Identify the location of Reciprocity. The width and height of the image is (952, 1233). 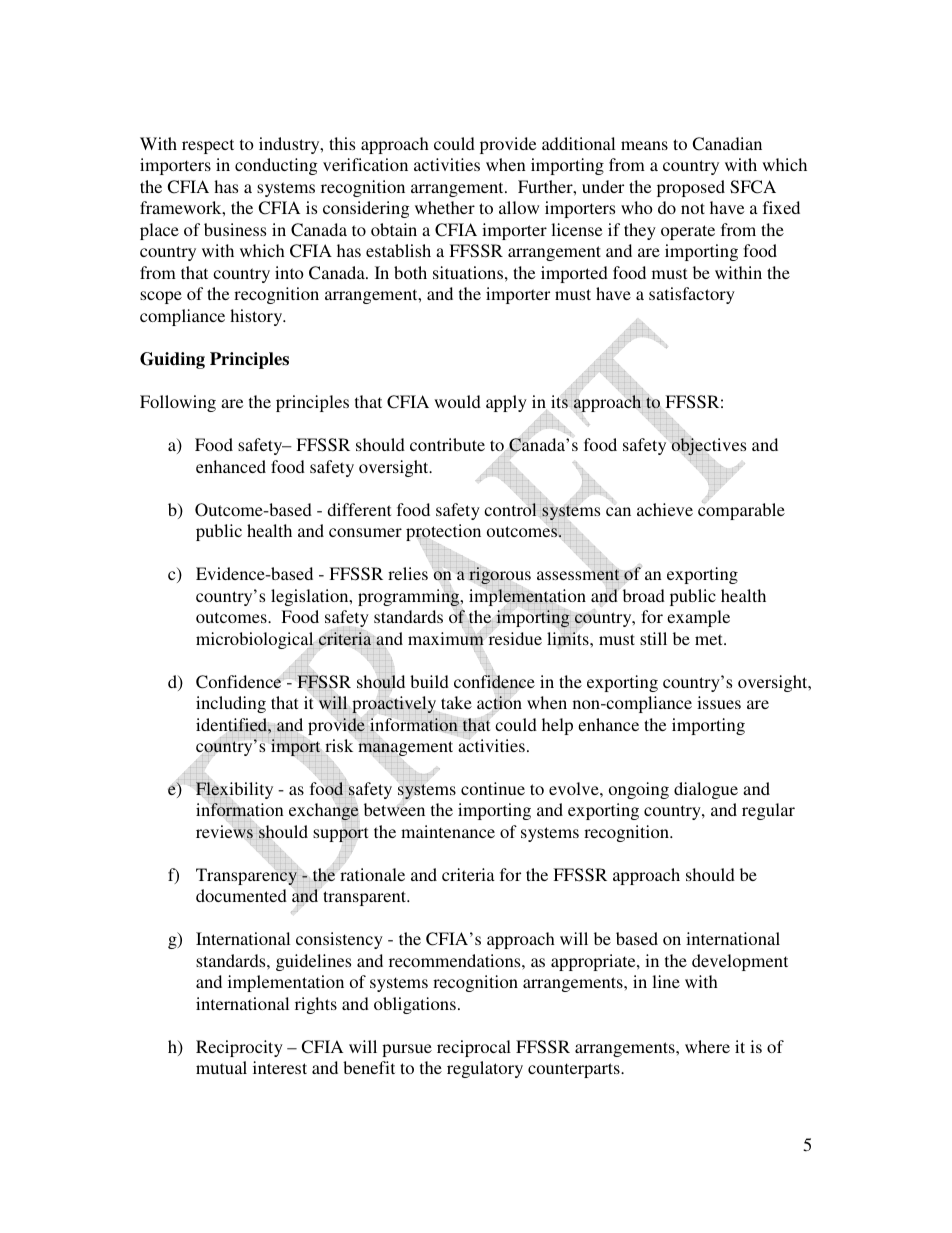
(239, 1048).
